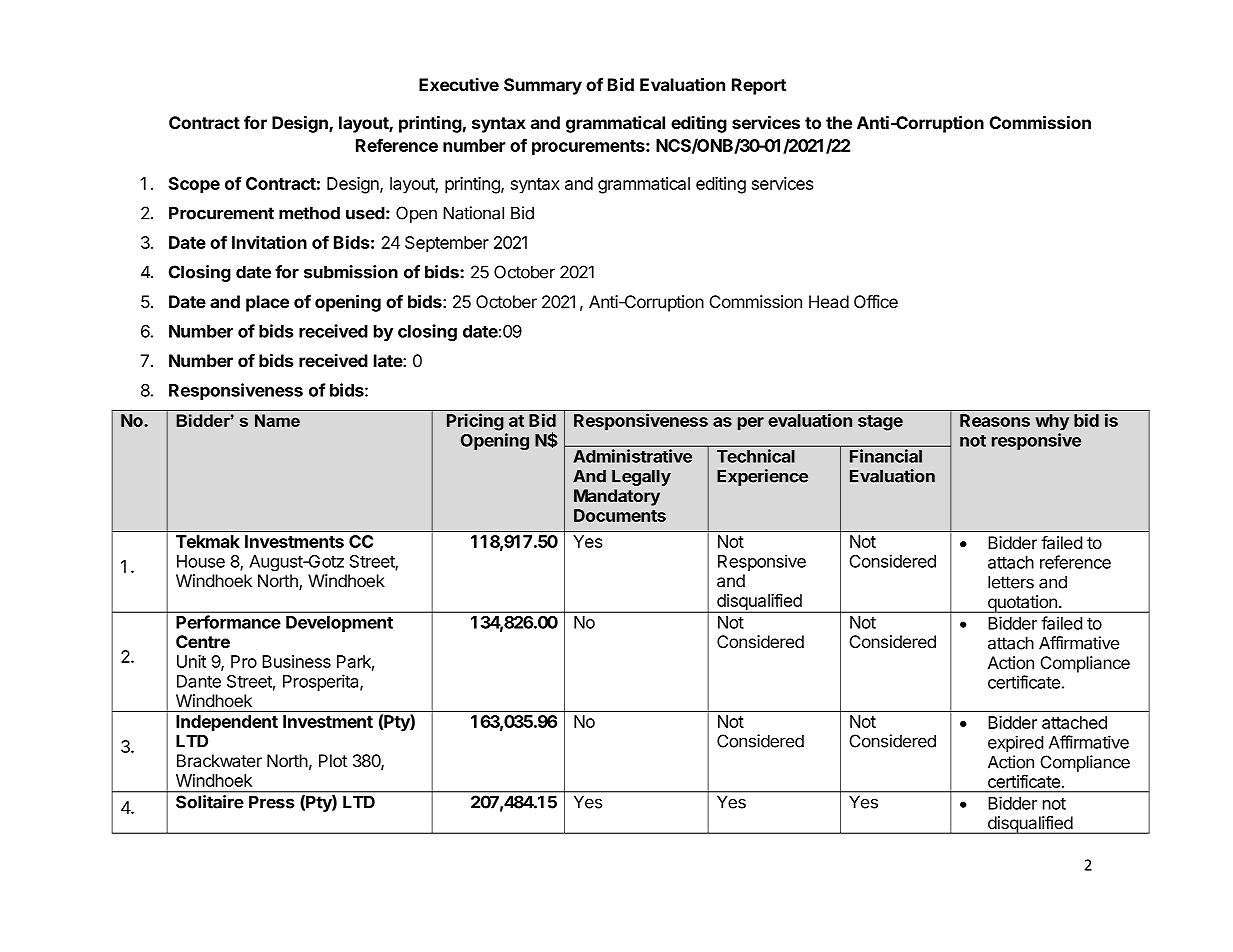 This image has height=952, width=1233. Describe the element at coordinates (201, 561) in the image. I see `House` at that location.
